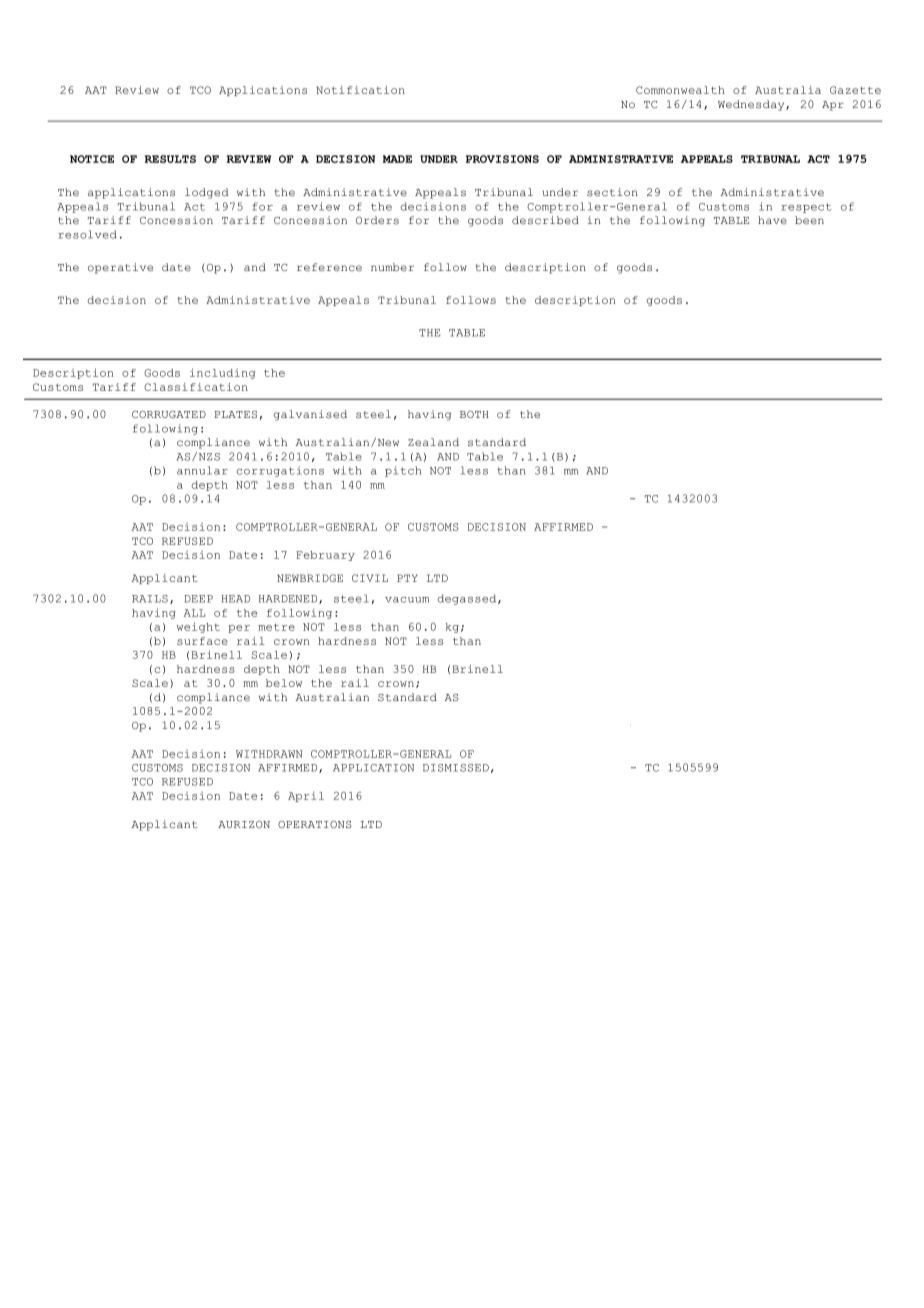 This screenshot has width=924, height=1308. I want to click on April, so click(306, 797).
